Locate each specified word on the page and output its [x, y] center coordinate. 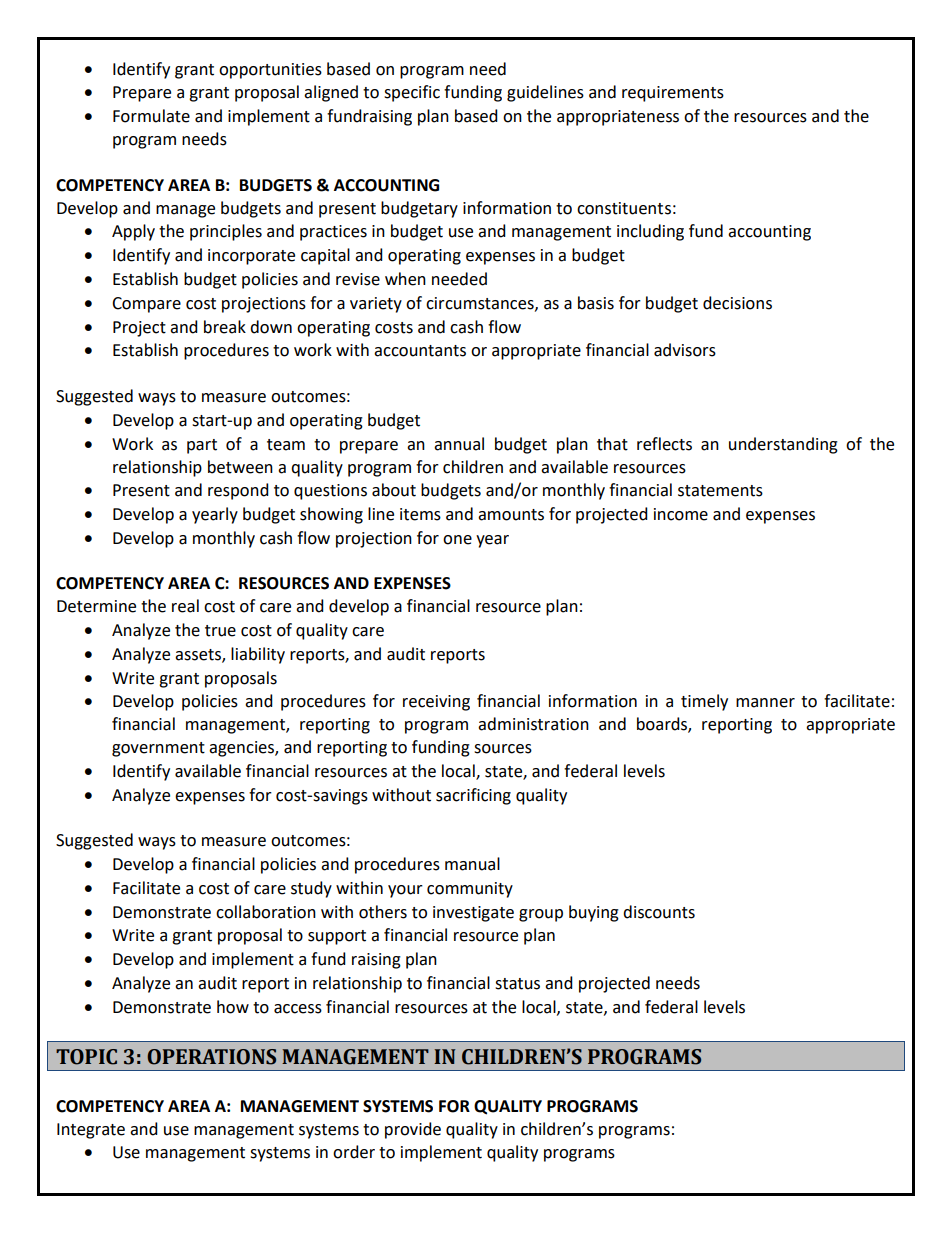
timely [704, 702]
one [457, 540]
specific [412, 93]
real [185, 606]
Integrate [91, 1131]
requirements [673, 94]
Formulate [151, 116]
